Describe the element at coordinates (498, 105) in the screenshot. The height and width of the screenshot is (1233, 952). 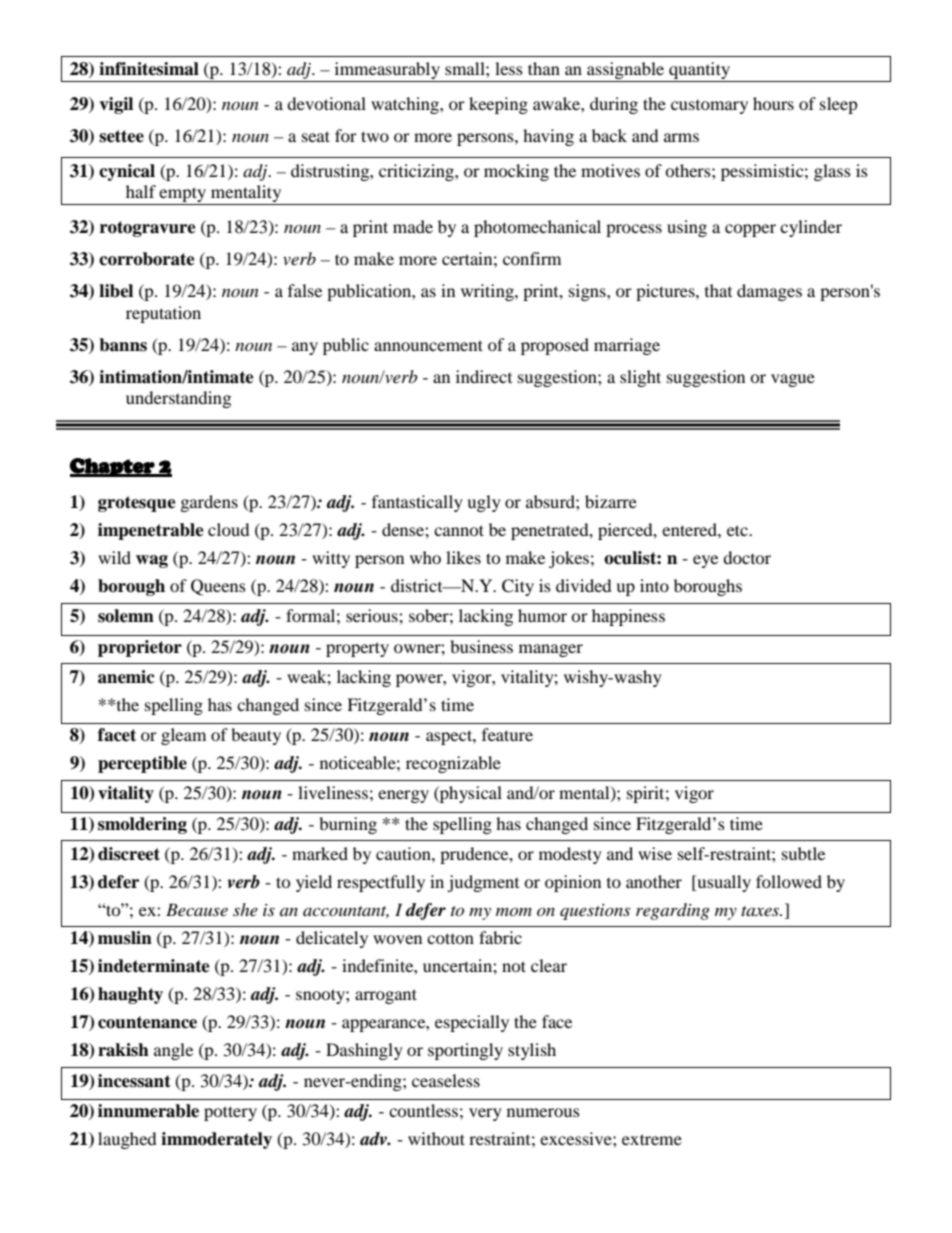
I see `keeping` at that location.
